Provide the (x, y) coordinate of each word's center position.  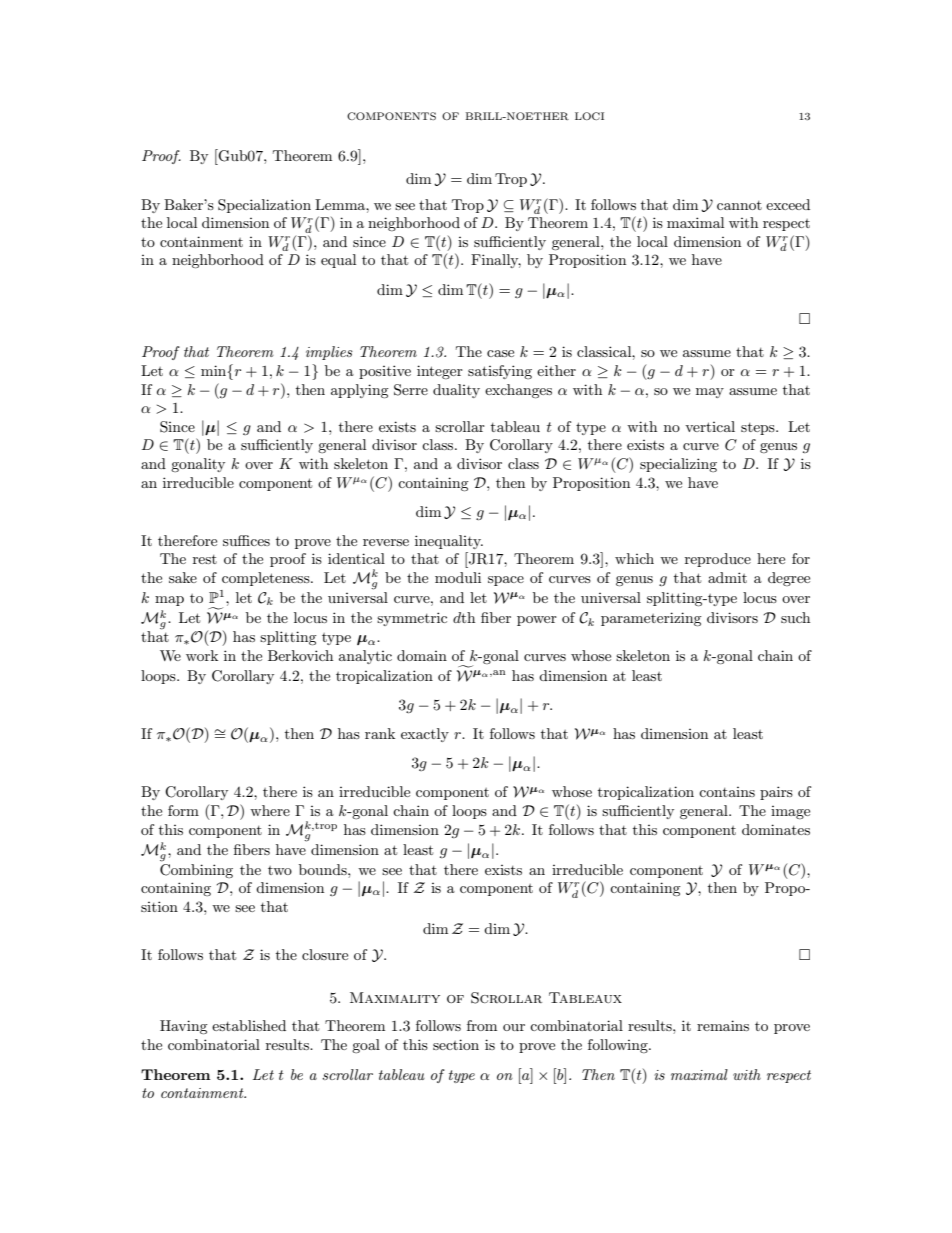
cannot (739, 205)
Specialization (264, 206)
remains (723, 1025)
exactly (425, 735)
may (710, 393)
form (183, 810)
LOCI (589, 116)
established (249, 1025)
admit (727, 577)
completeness (267, 579)
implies (329, 353)
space (506, 581)
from (482, 1025)
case (500, 353)
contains (727, 792)
